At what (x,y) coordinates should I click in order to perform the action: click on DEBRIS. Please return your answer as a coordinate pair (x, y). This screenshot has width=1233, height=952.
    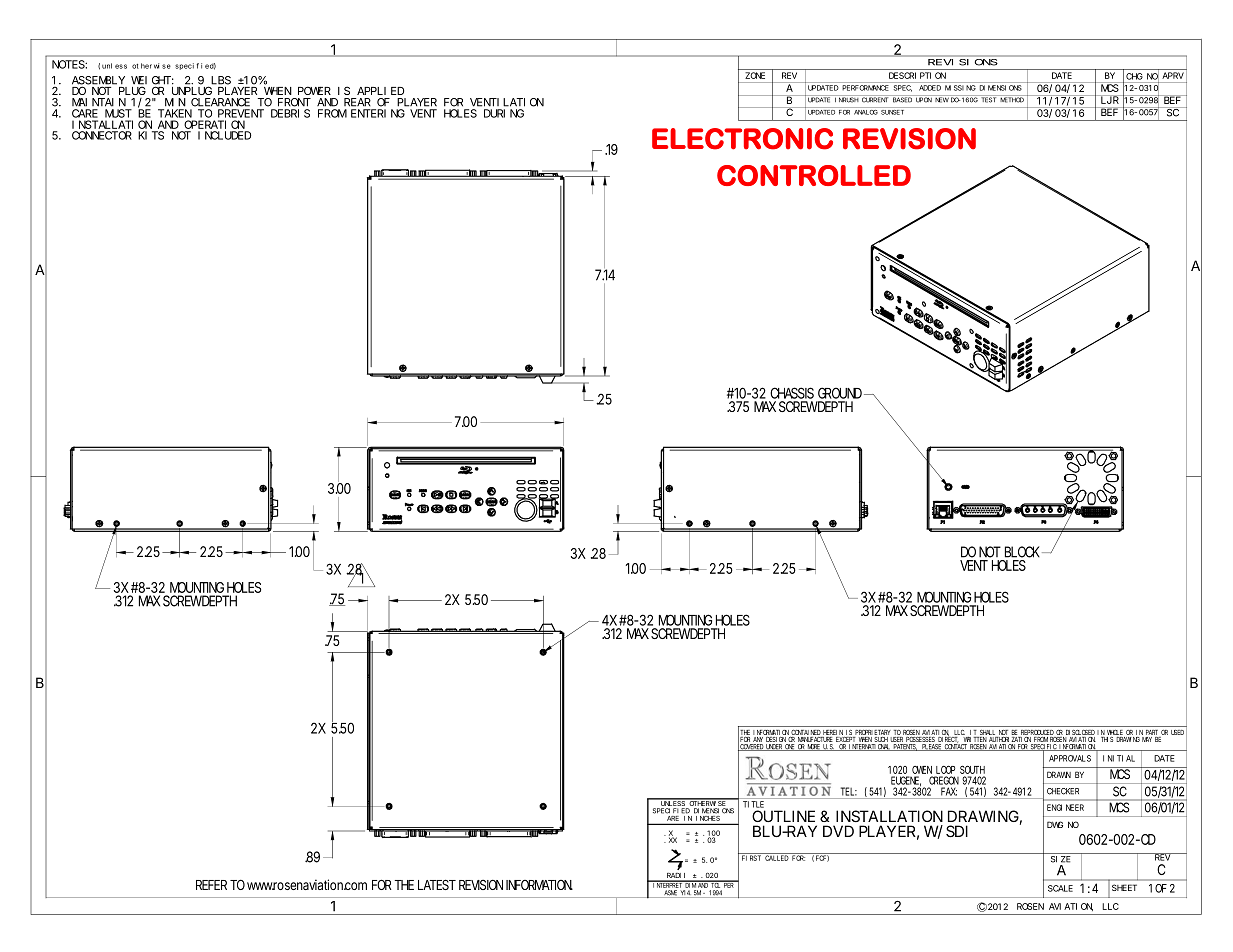
    Looking at the image, I should click on (290, 113).
